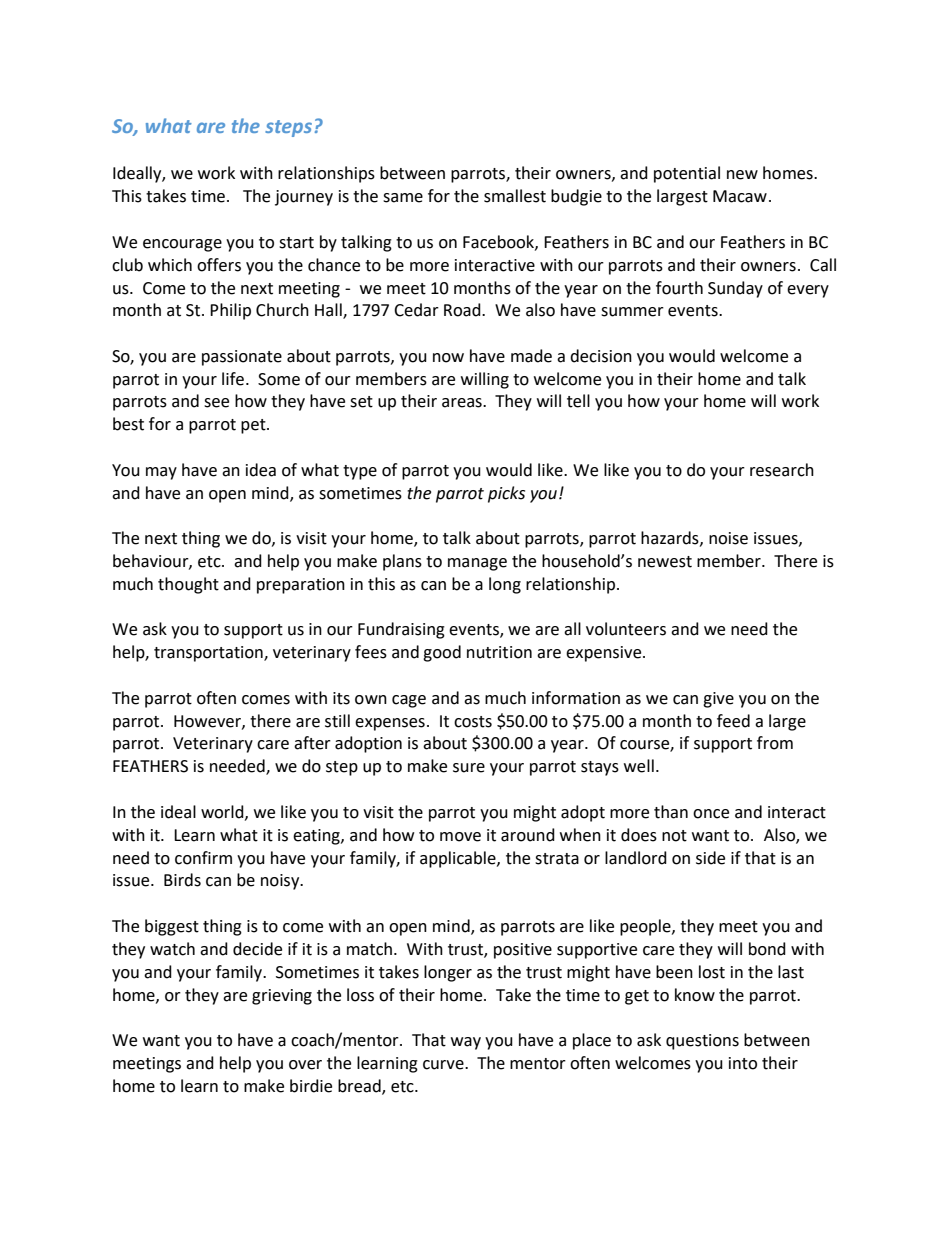 The image size is (952, 1233). I want to click on areas, so click(463, 403).
